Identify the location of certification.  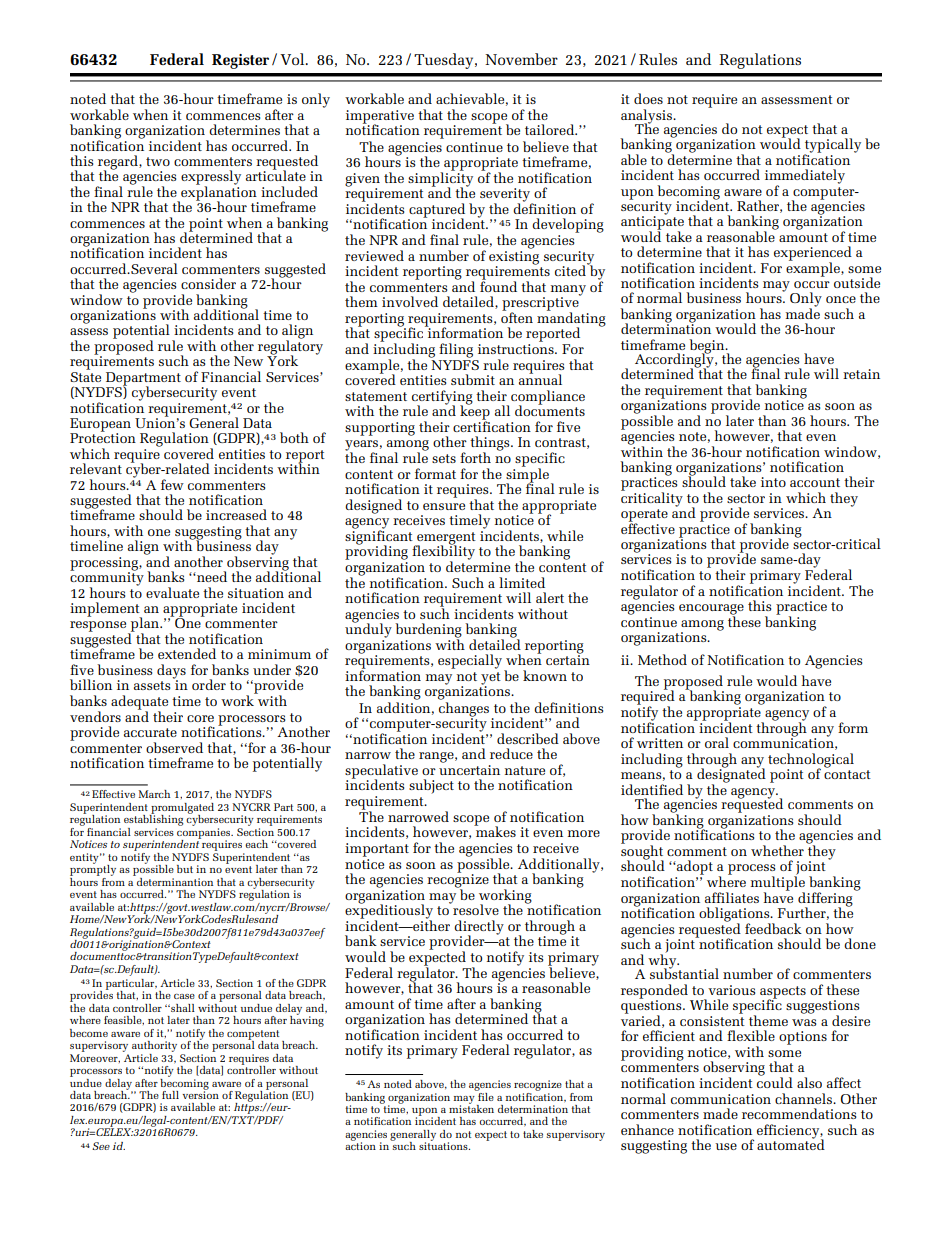
(492, 425).
